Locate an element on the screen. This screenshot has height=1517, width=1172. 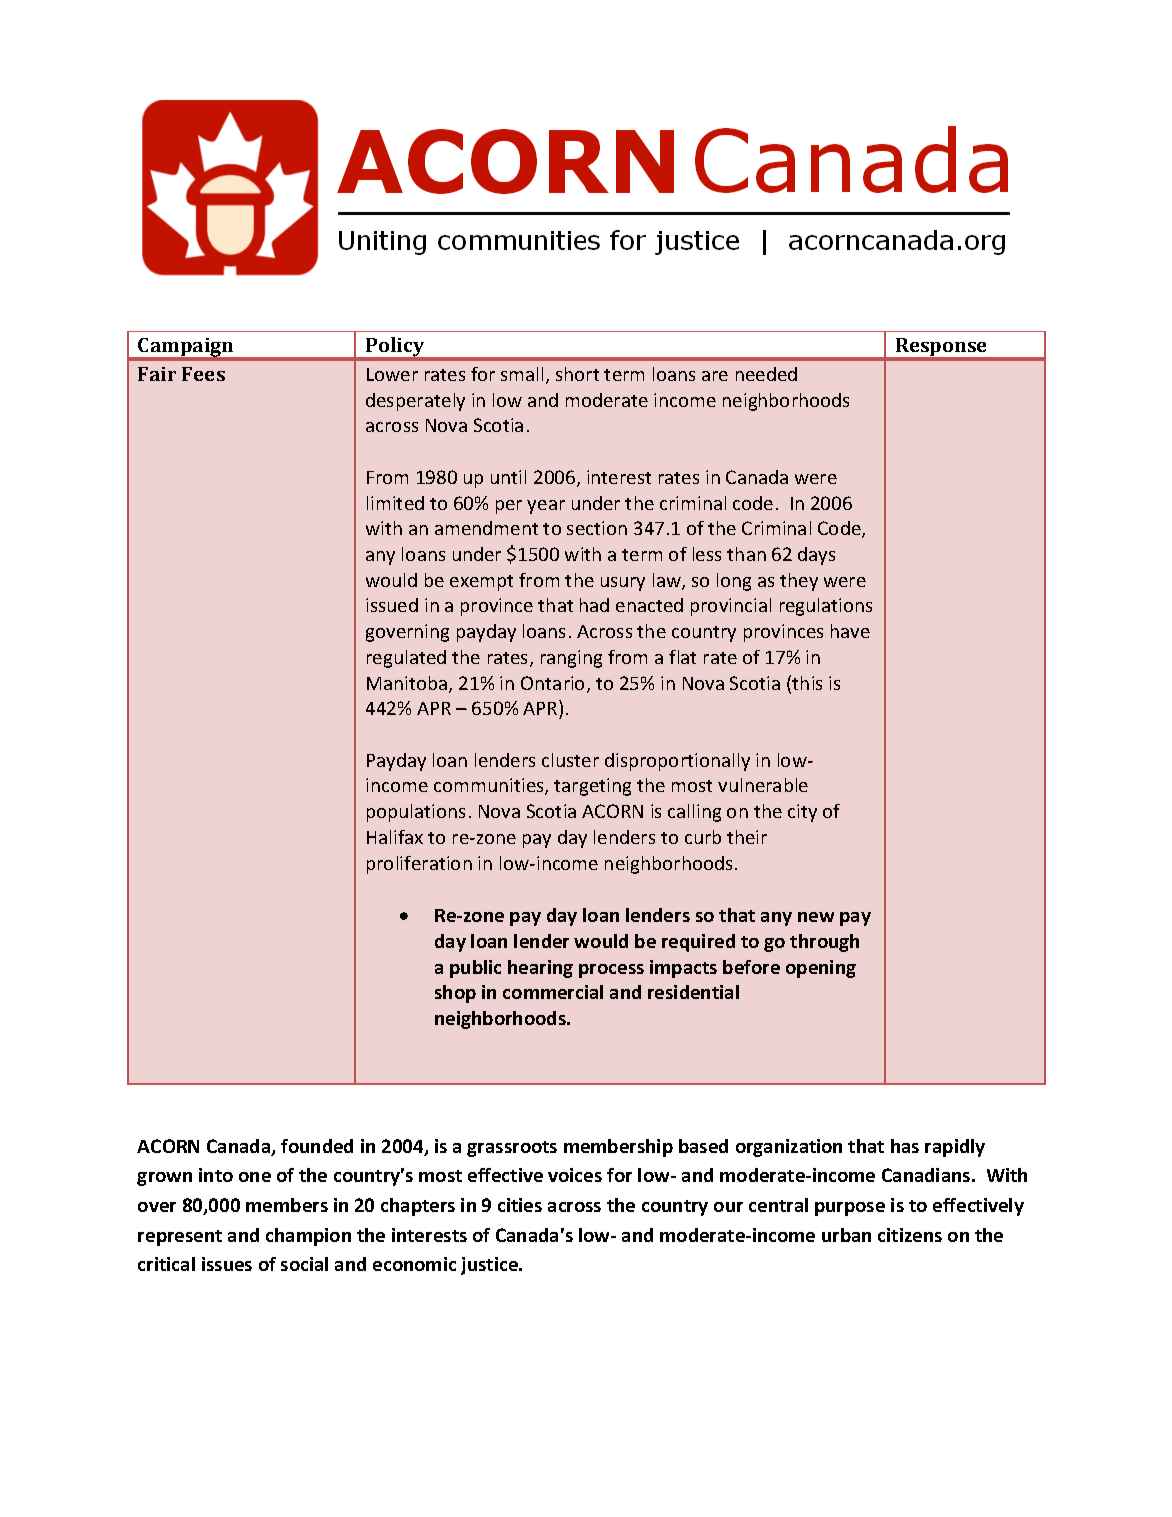
needed is located at coordinates (766, 374).
